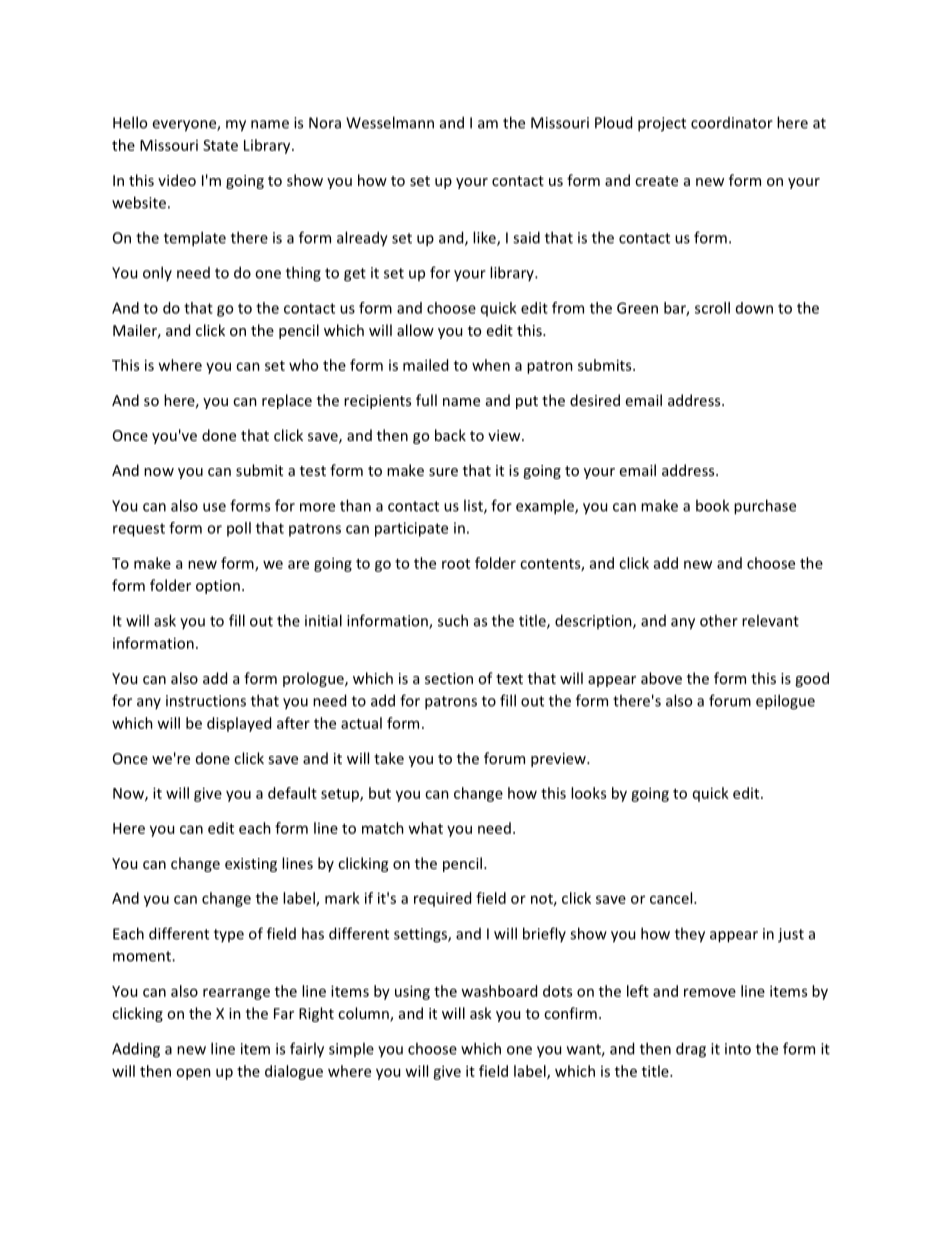 The image size is (952, 1233). Describe the element at coordinates (485, 238) in the screenshot. I see `like` at that location.
